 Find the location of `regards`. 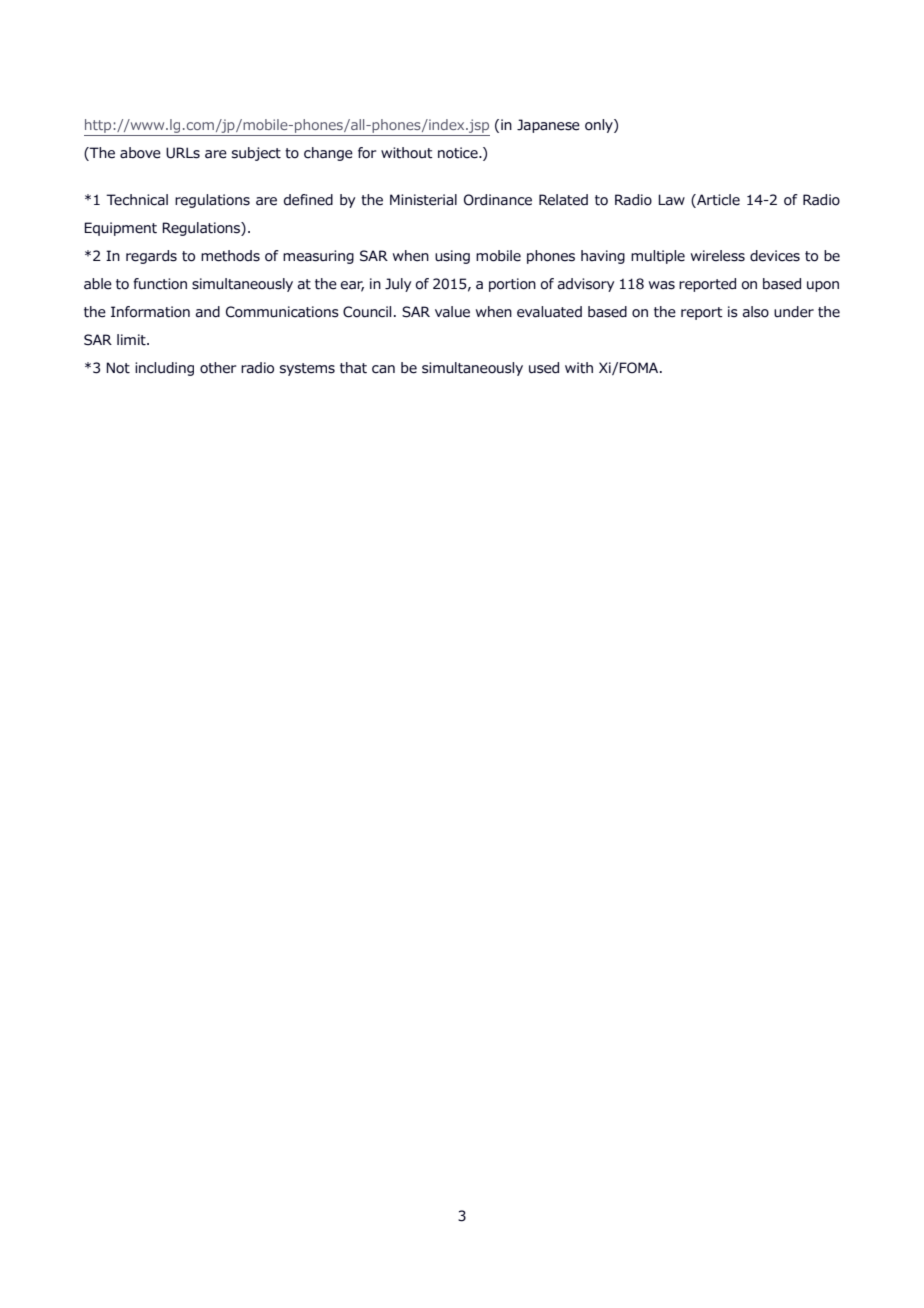

regards is located at coordinates (151, 257).
